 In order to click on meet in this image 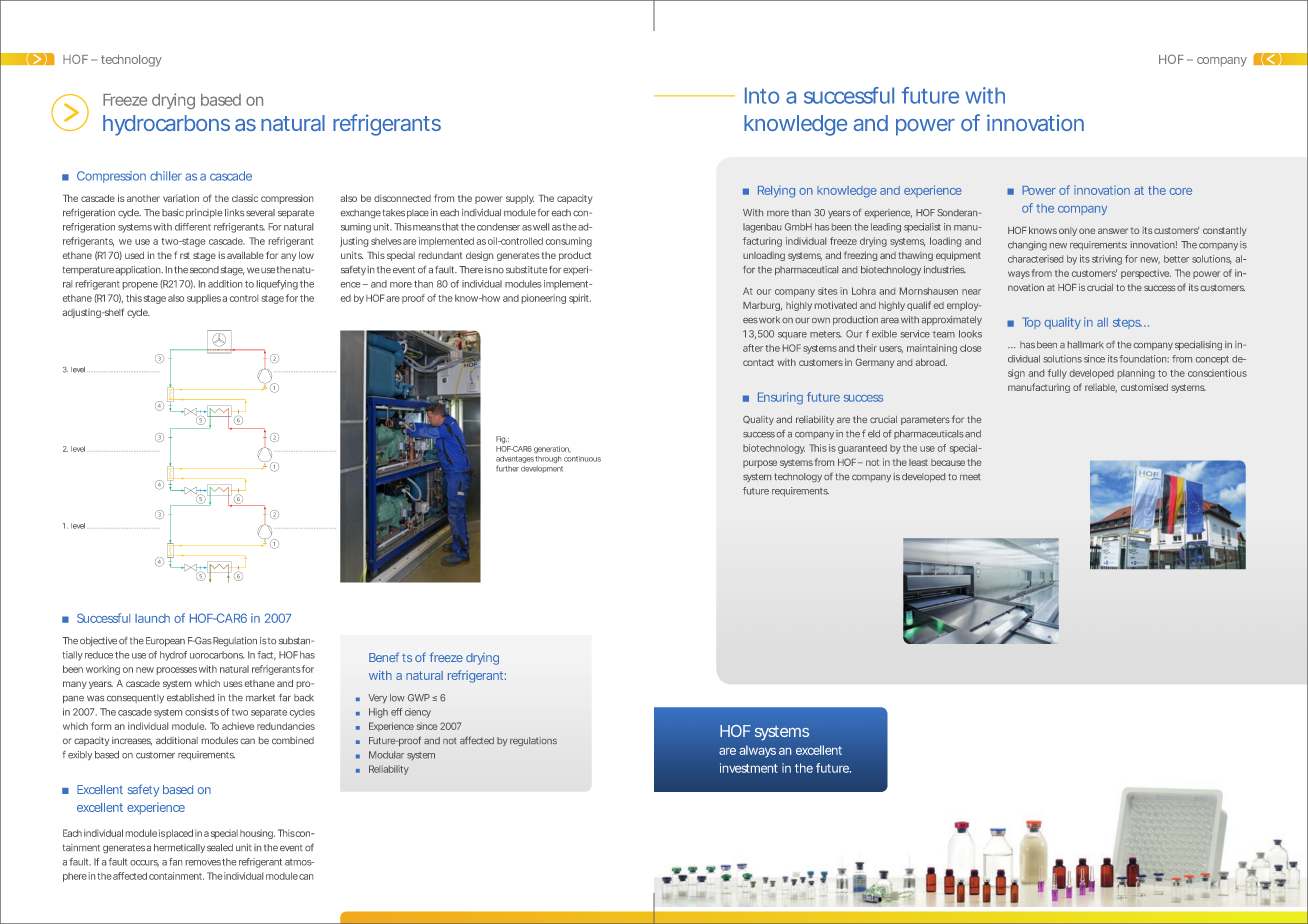, I will do `click(970, 477)`.
